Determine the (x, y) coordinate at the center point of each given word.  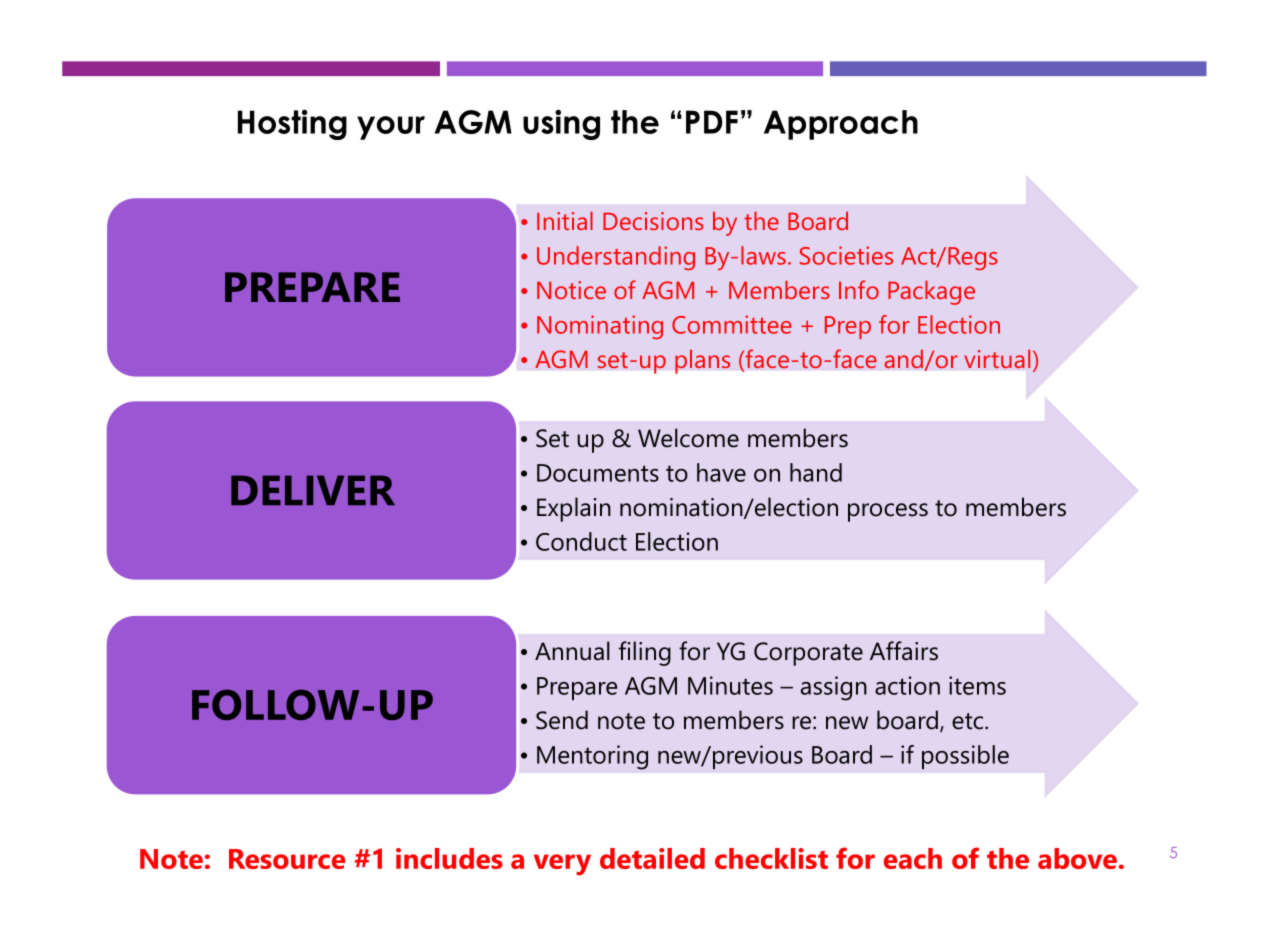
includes (449, 858)
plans (702, 361)
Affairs (904, 651)
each (913, 858)
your (391, 128)
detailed (652, 858)
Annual (572, 651)
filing (645, 653)
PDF (712, 122)
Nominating (600, 327)
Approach (841, 125)
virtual (997, 359)
